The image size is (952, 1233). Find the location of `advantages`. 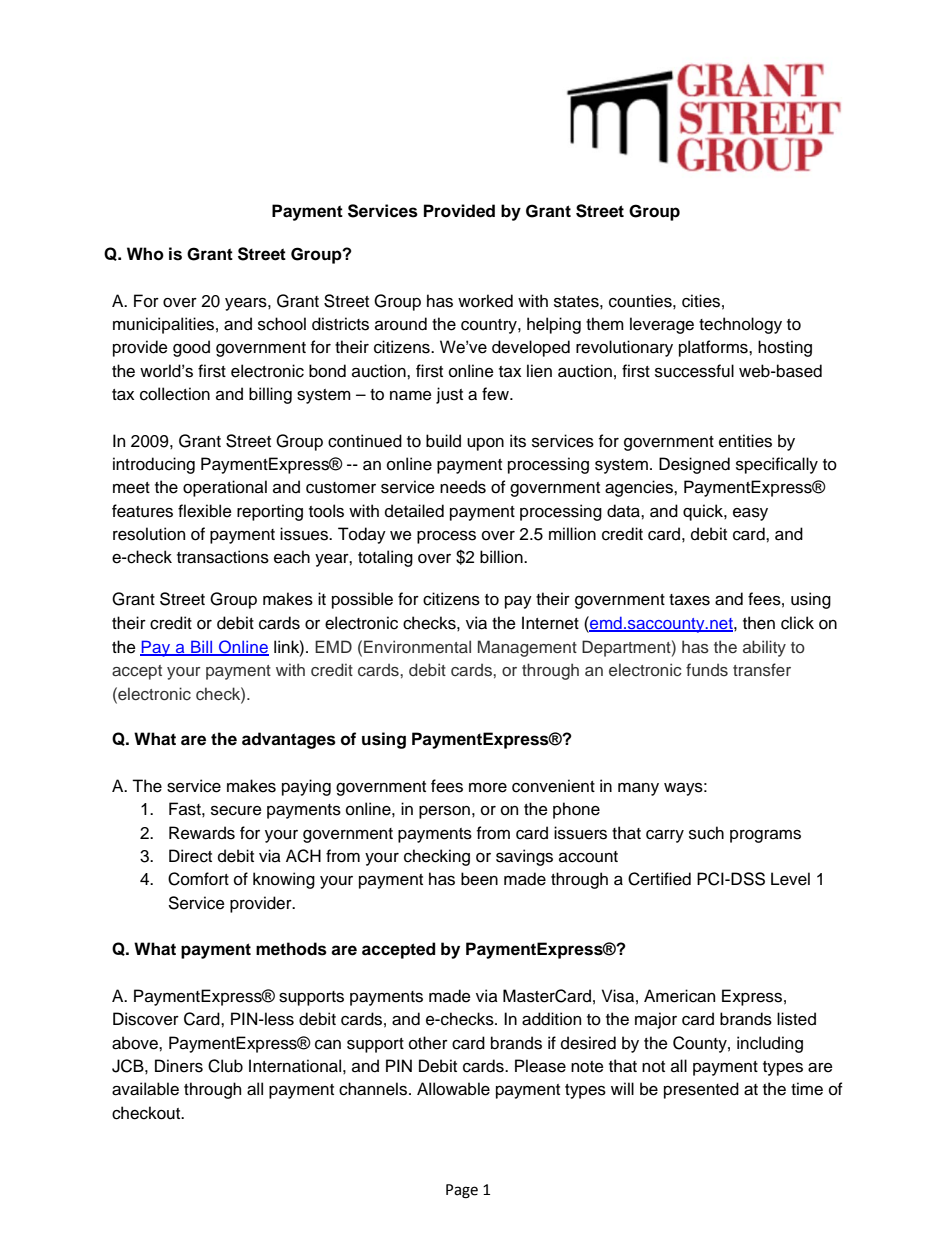

advantages is located at coordinates (289, 740).
